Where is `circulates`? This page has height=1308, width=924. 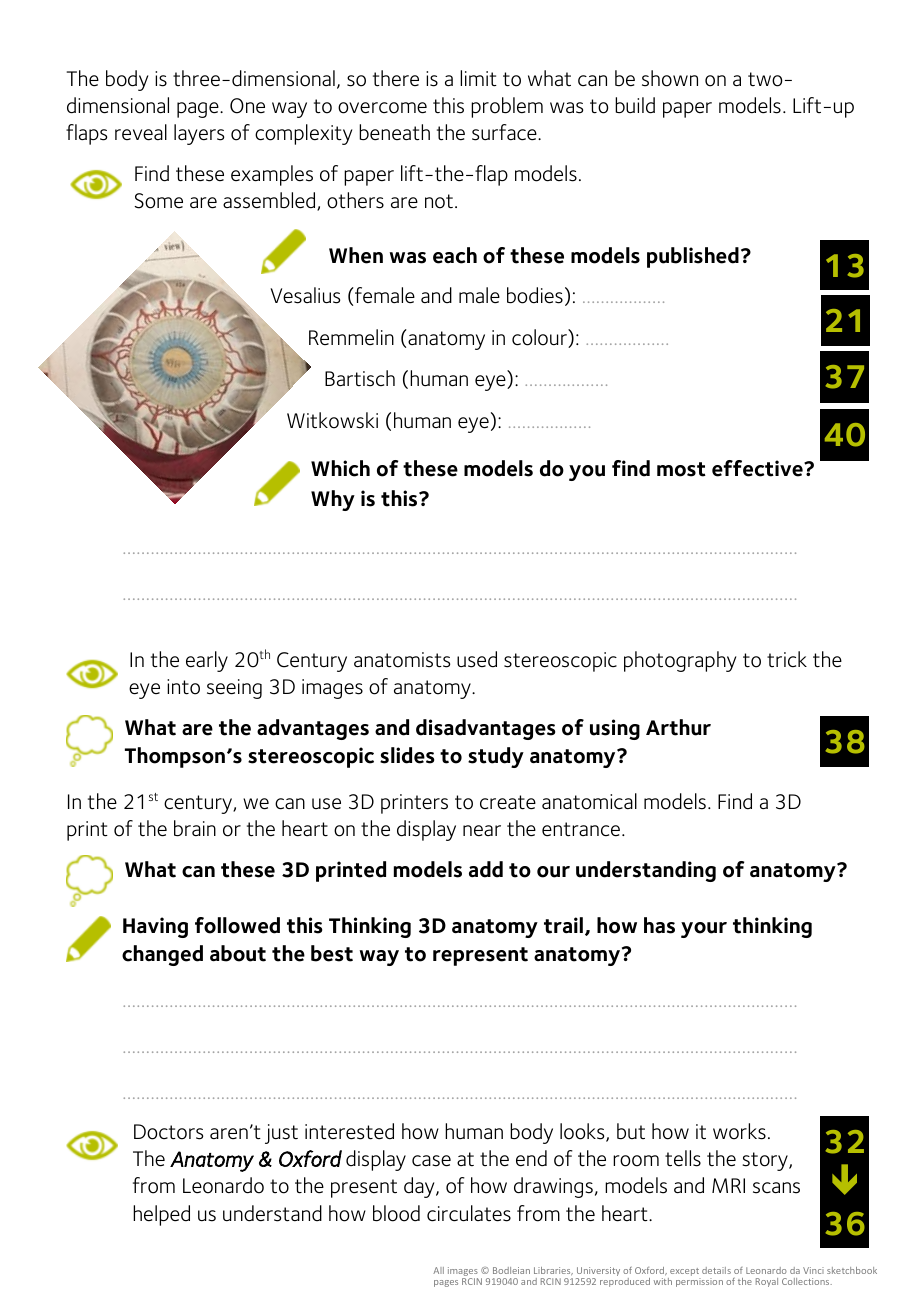 circulates is located at coordinates (469, 1213).
